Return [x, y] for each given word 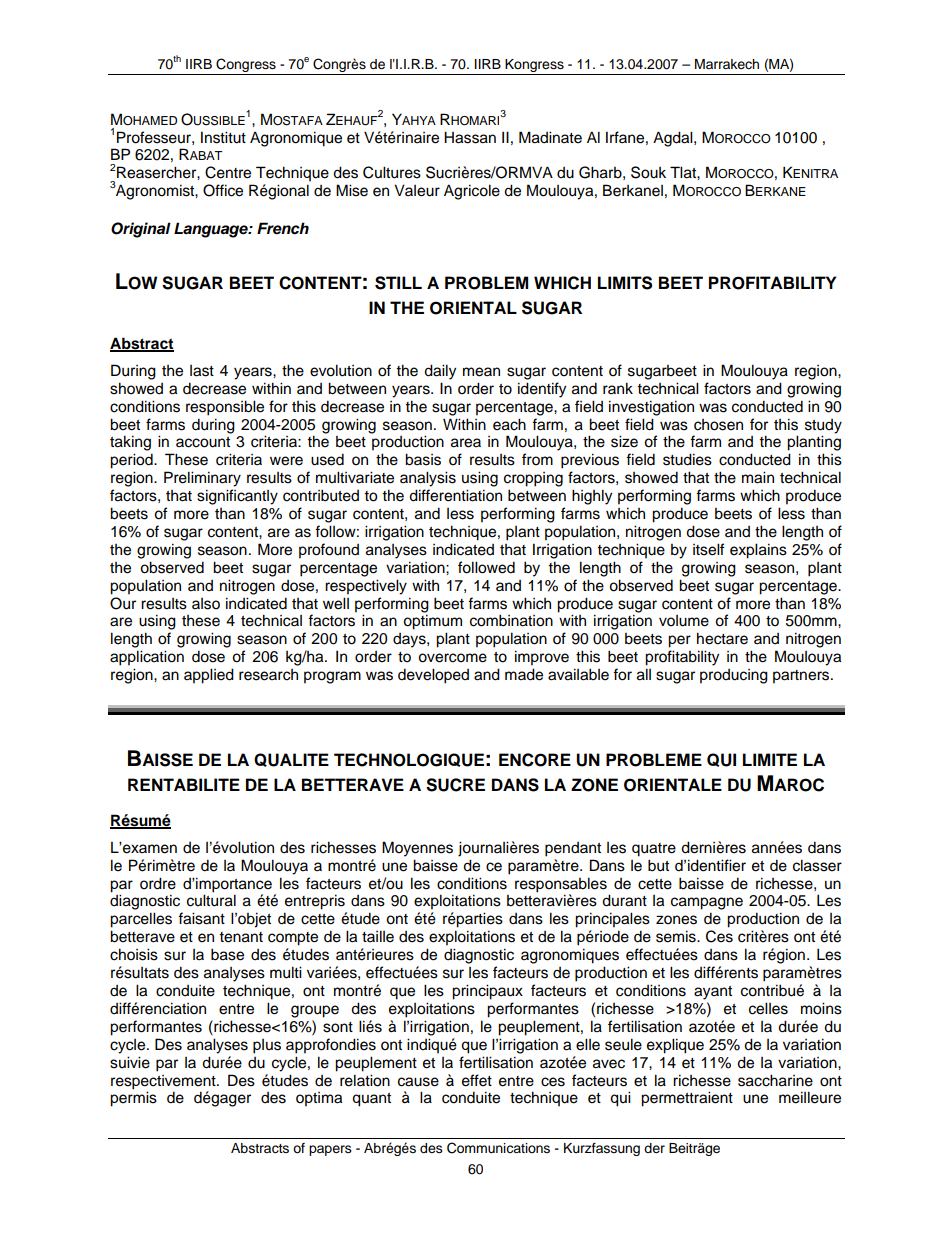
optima [319, 1099]
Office [223, 190]
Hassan [470, 137]
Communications [498, 1148]
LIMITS [625, 283]
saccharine [775, 1080]
